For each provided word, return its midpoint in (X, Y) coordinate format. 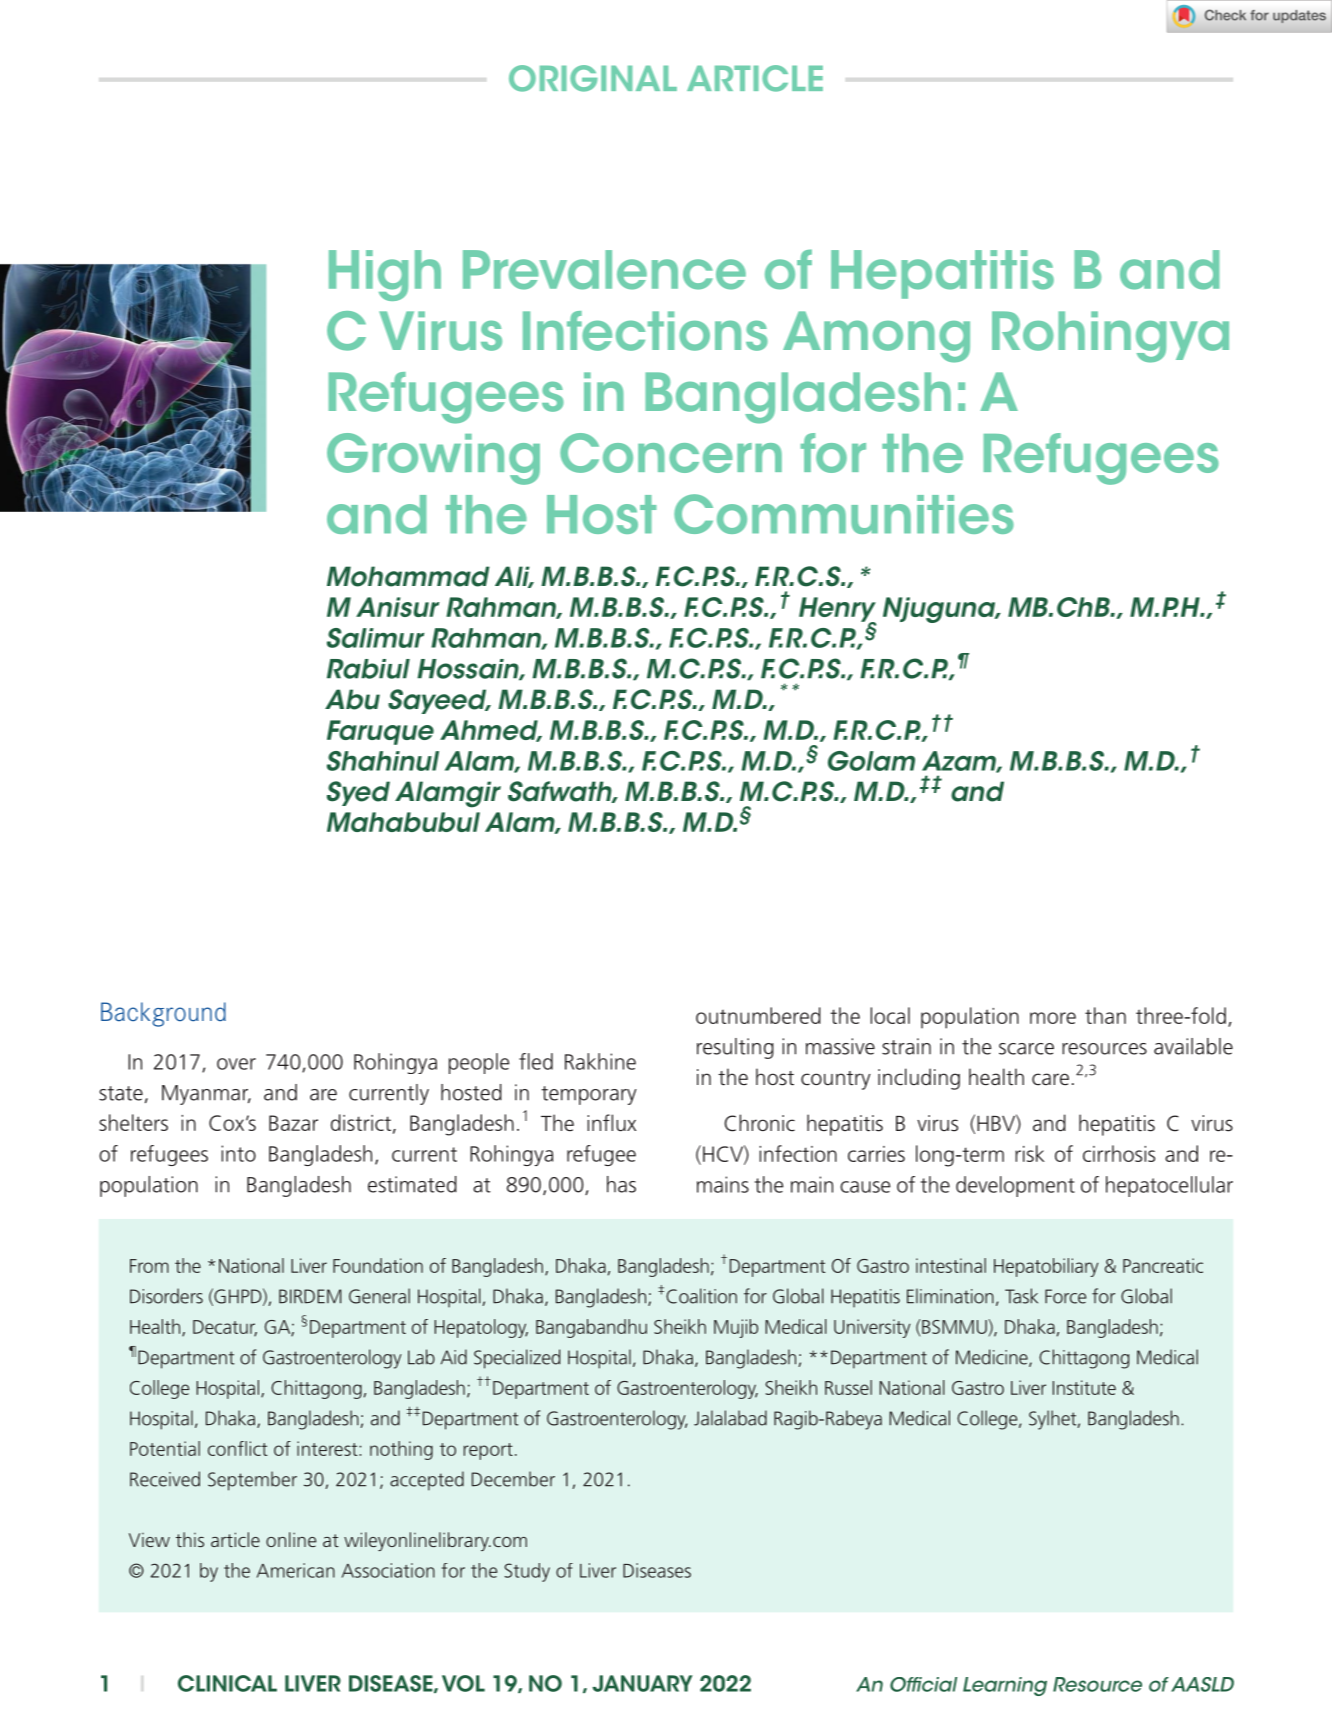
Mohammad (408, 576)
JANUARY (642, 1683)
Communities (844, 514)
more (1053, 1018)
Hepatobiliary (1046, 1267)
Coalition (701, 1296)
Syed (358, 793)
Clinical (227, 1683)
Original (593, 78)
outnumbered (758, 1015)
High (385, 275)
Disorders (166, 1296)
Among (876, 337)
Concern (671, 453)
